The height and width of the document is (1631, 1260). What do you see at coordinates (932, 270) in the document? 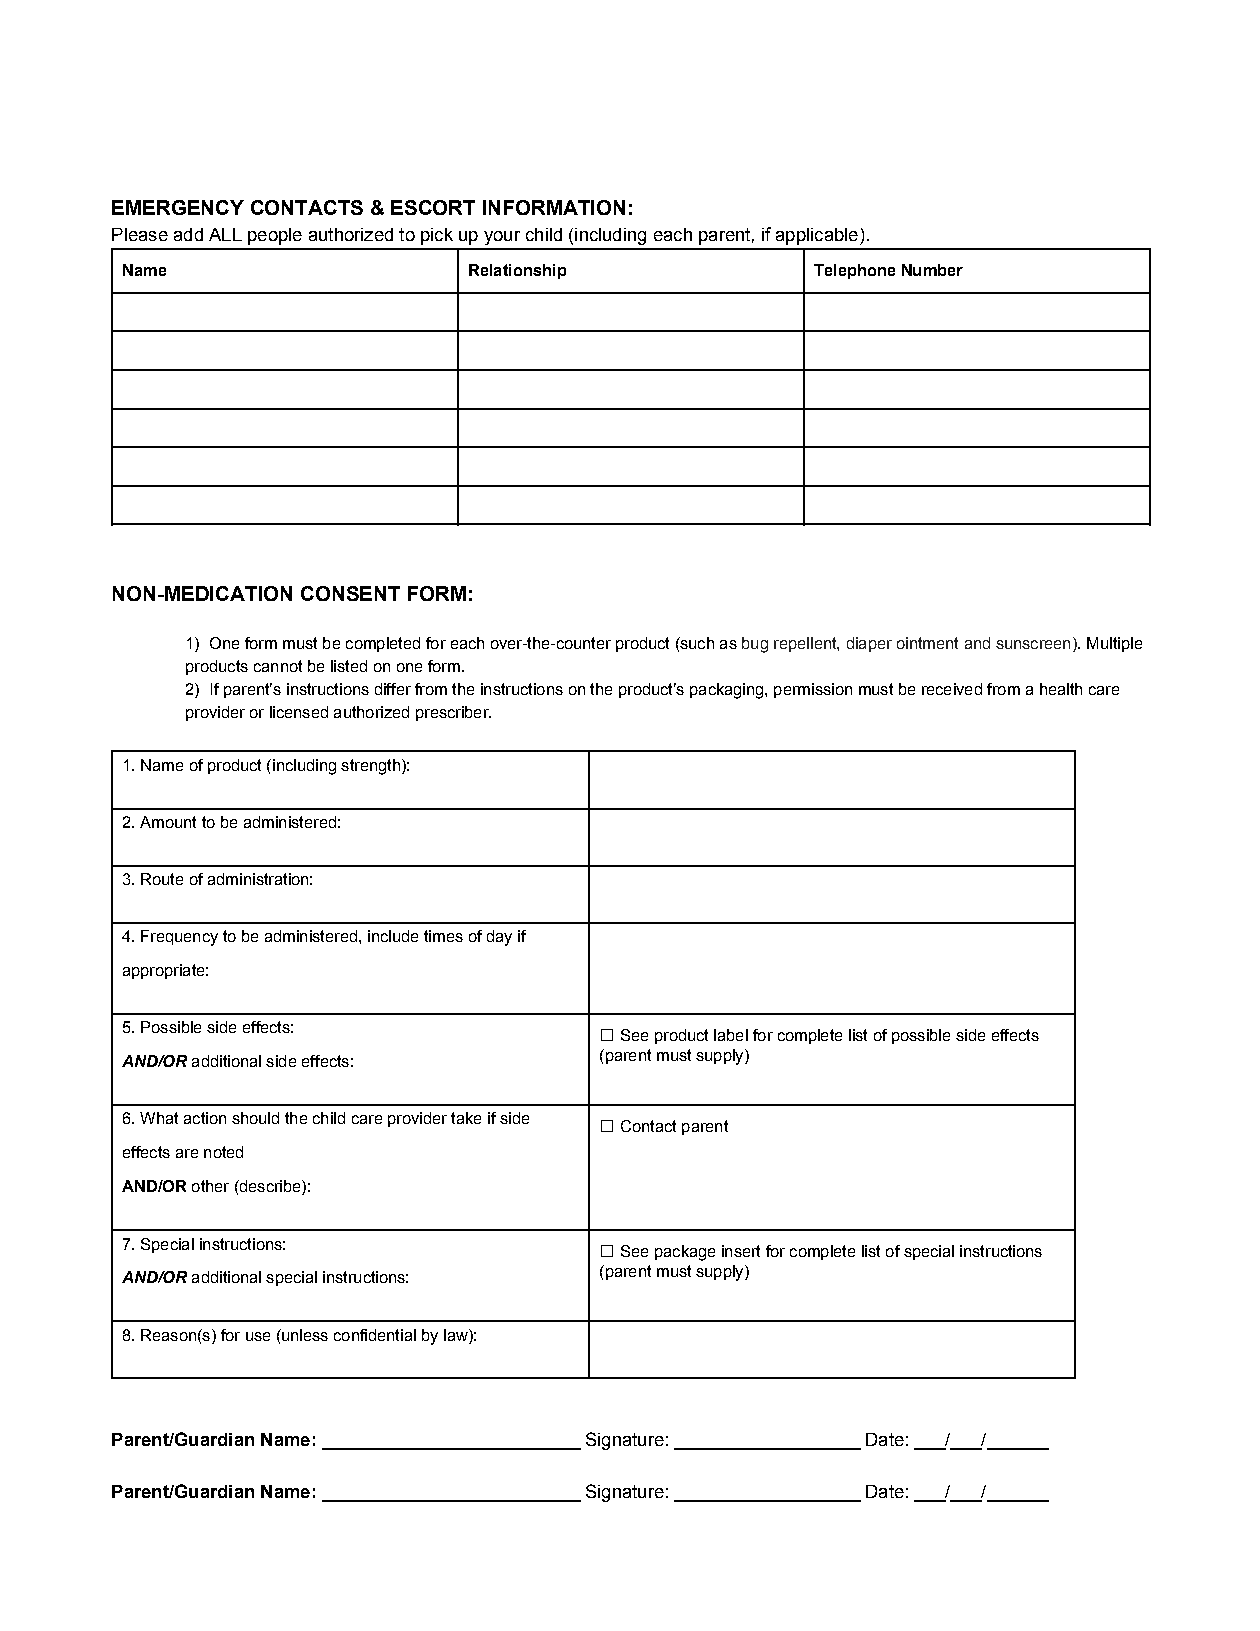
I see `Number` at bounding box center [932, 270].
